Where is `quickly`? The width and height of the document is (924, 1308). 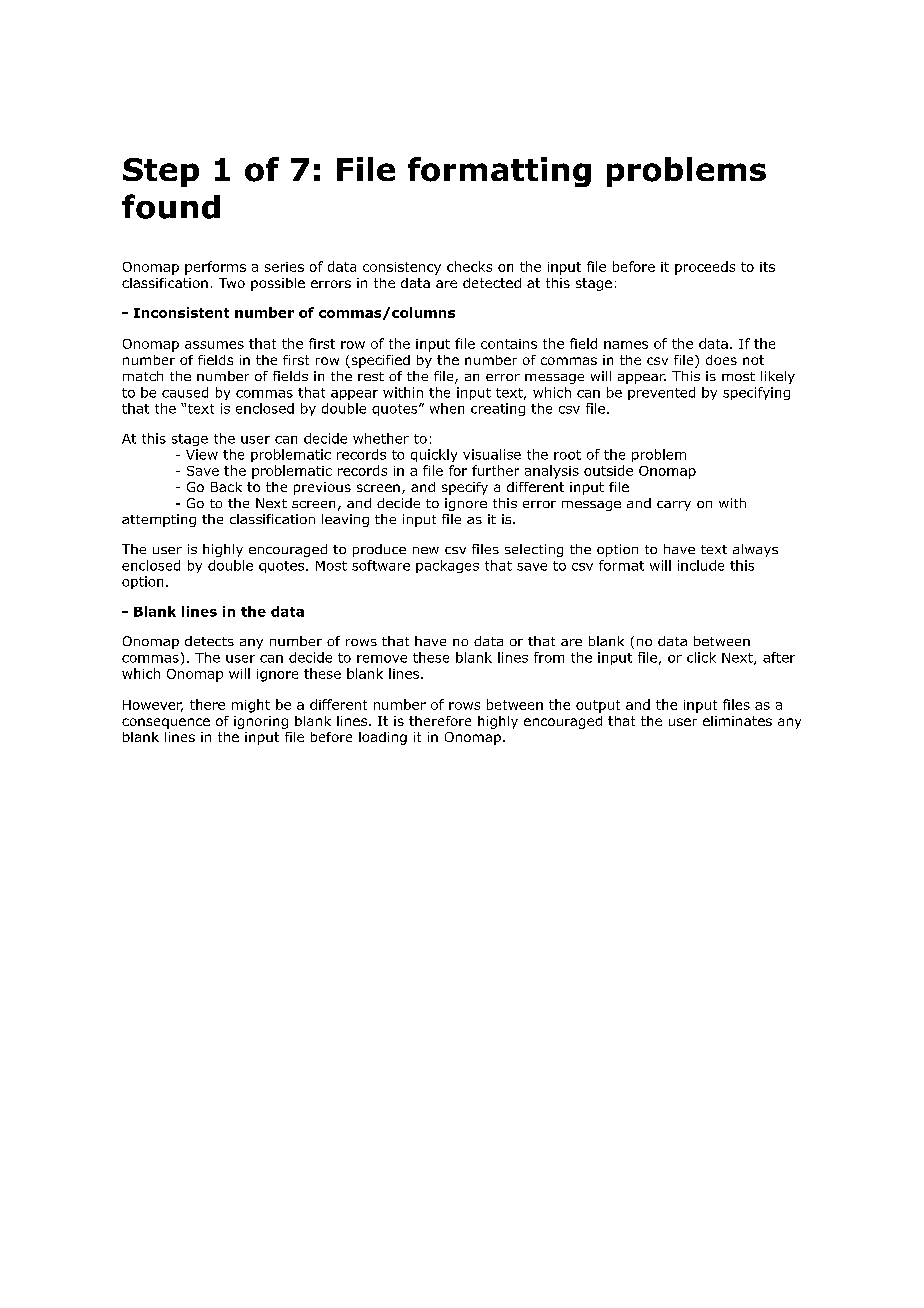 quickly is located at coordinates (434, 455).
